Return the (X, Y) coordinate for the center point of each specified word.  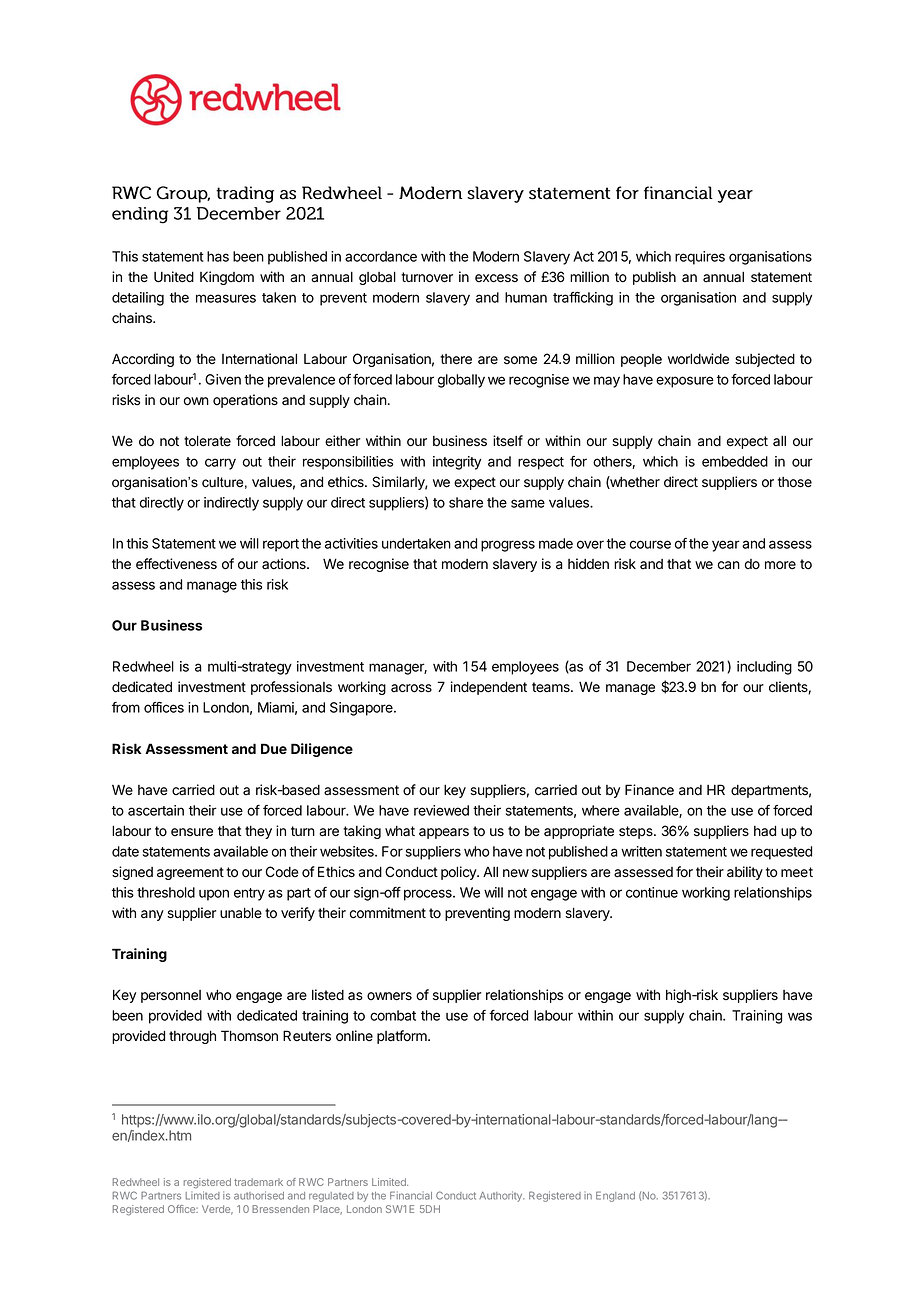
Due (274, 748)
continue (652, 892)
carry (220, 464)
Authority (501, 1196)
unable (241, 913)
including (764, 668)
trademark (258, 1182)
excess (496, 278)
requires (700, 258)
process (429, 895)
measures (226, 298)
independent (489, 688)
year (726, 546)
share (466, 502)
